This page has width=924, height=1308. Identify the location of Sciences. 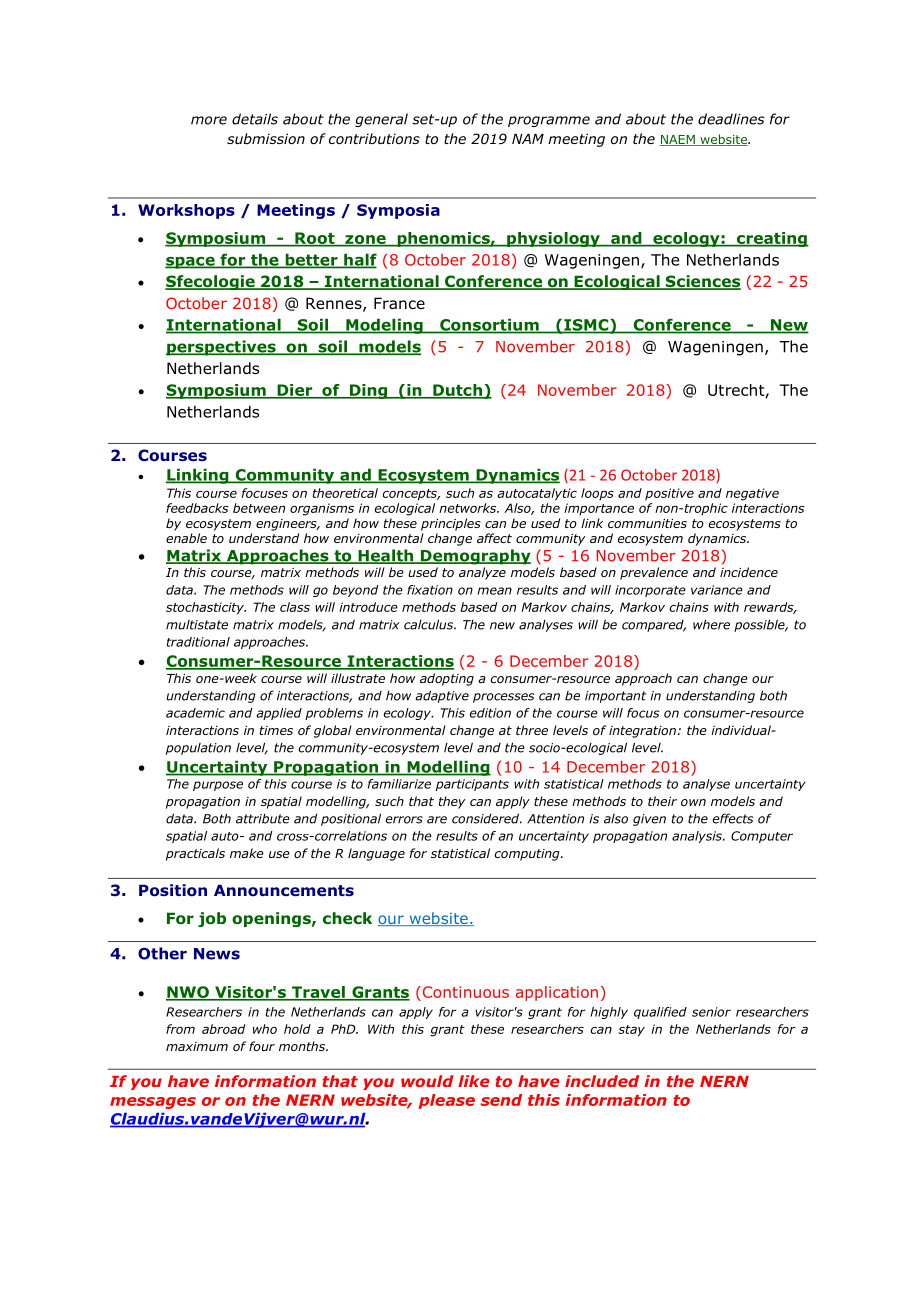
(702, 282).
